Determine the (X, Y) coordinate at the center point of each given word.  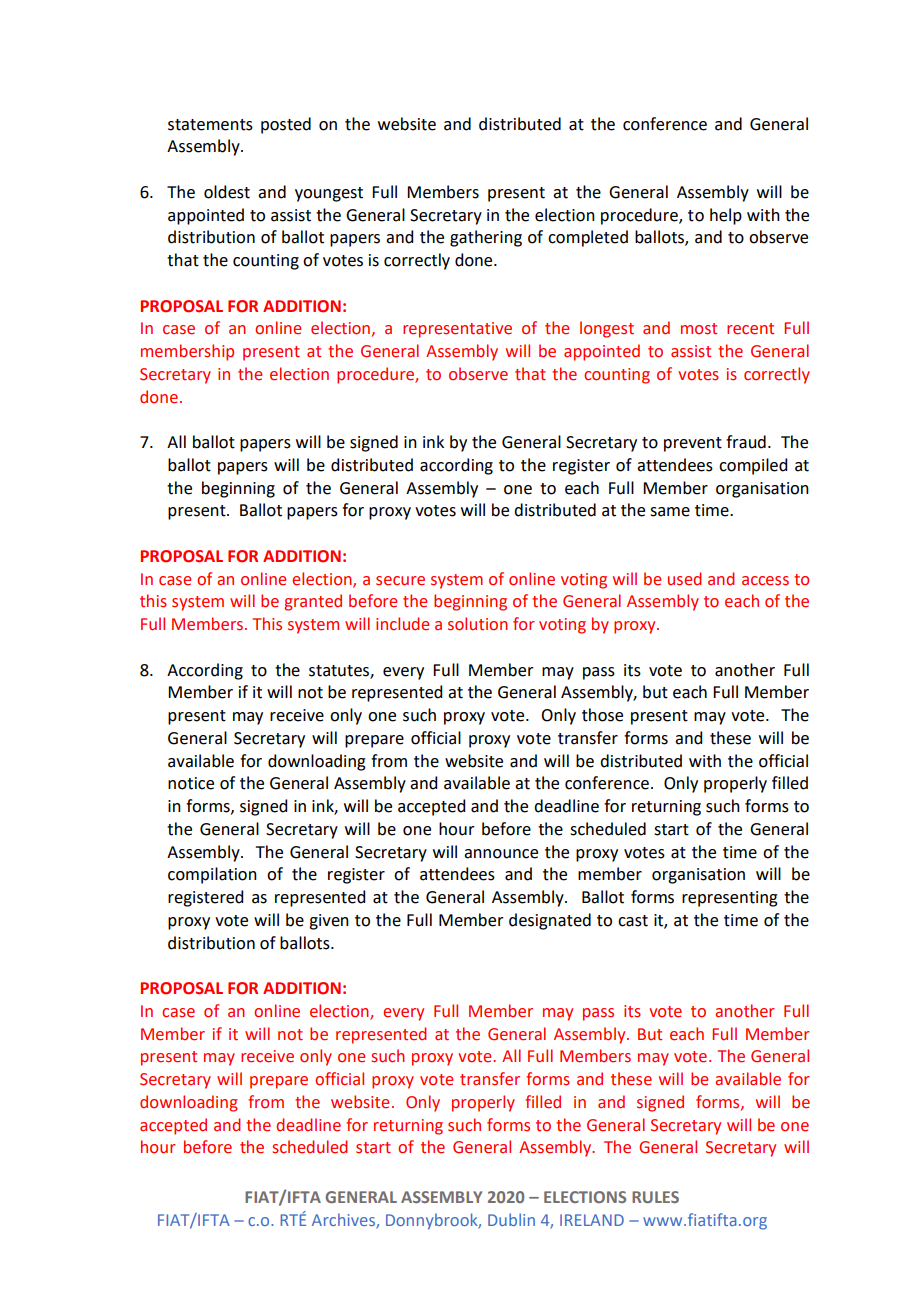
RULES (655, 1197)
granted (313, 602)
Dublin (511, 1219)
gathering (486, 238)
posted (286, 125)
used (684, 579)
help (726, 216)
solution (478, 624)
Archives (344, 1221)
